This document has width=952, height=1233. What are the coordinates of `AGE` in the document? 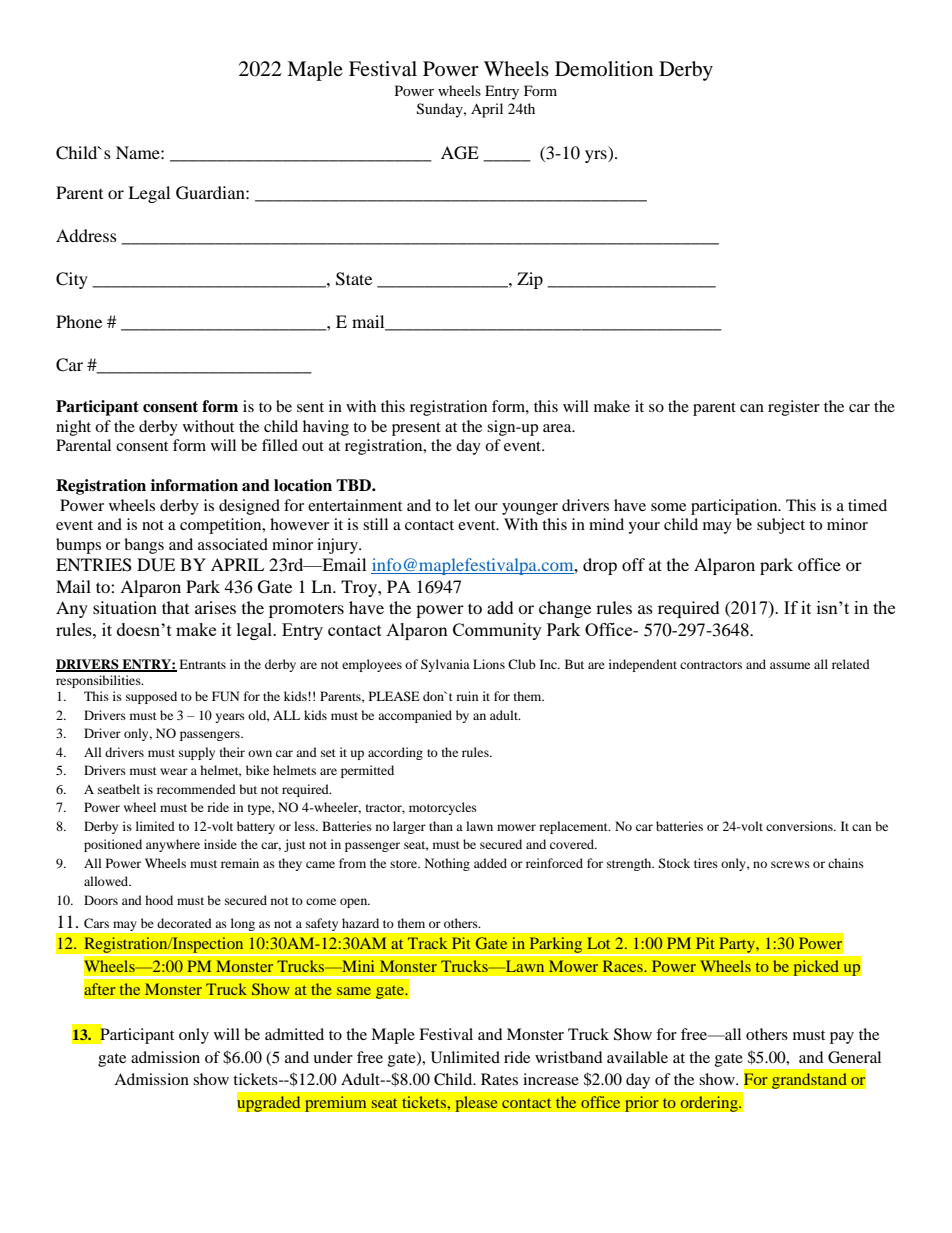 It's located at (460, 153).
